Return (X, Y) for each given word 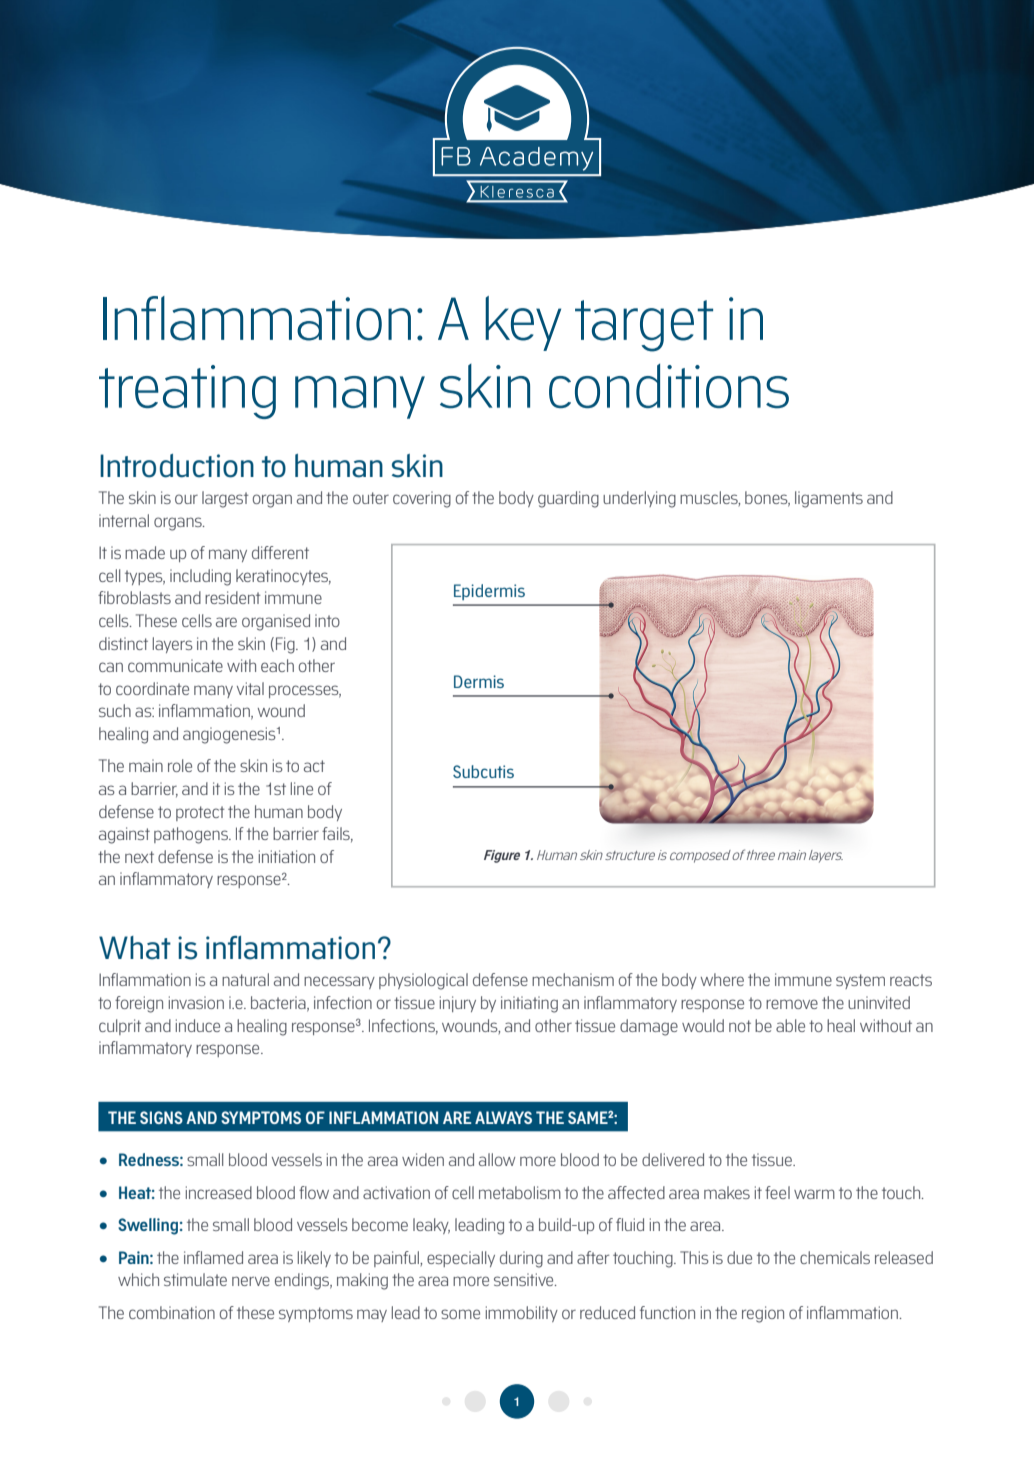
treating (187, 392)
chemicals (835, 1257)
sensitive (525, 1279)
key (523, 323)
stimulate (195, 1279)
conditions (669, 386)
